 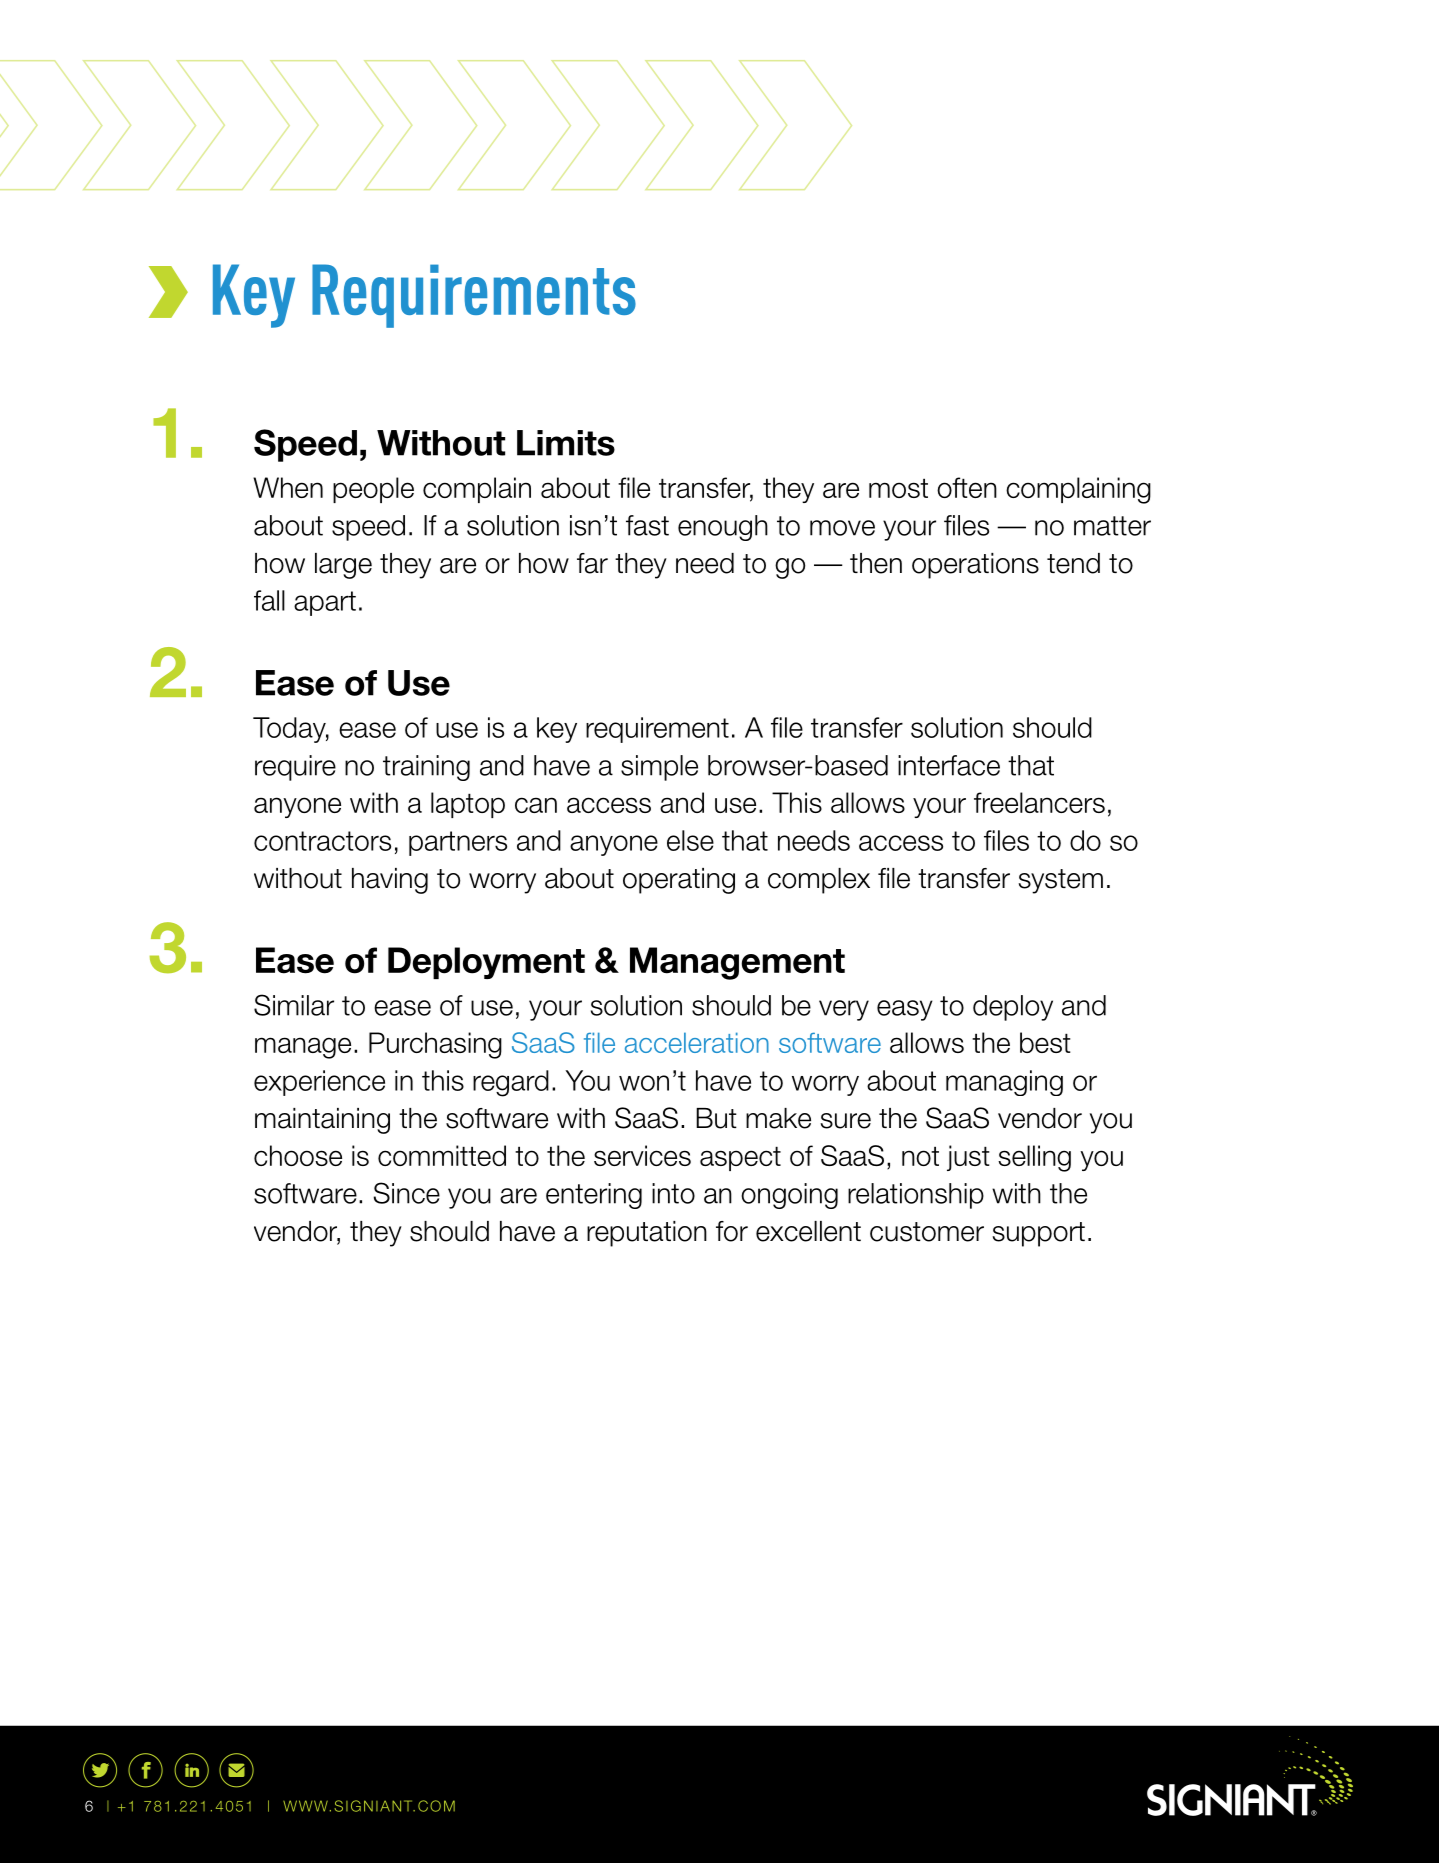 I want to click on easy, so click(x=905, y=1010).
